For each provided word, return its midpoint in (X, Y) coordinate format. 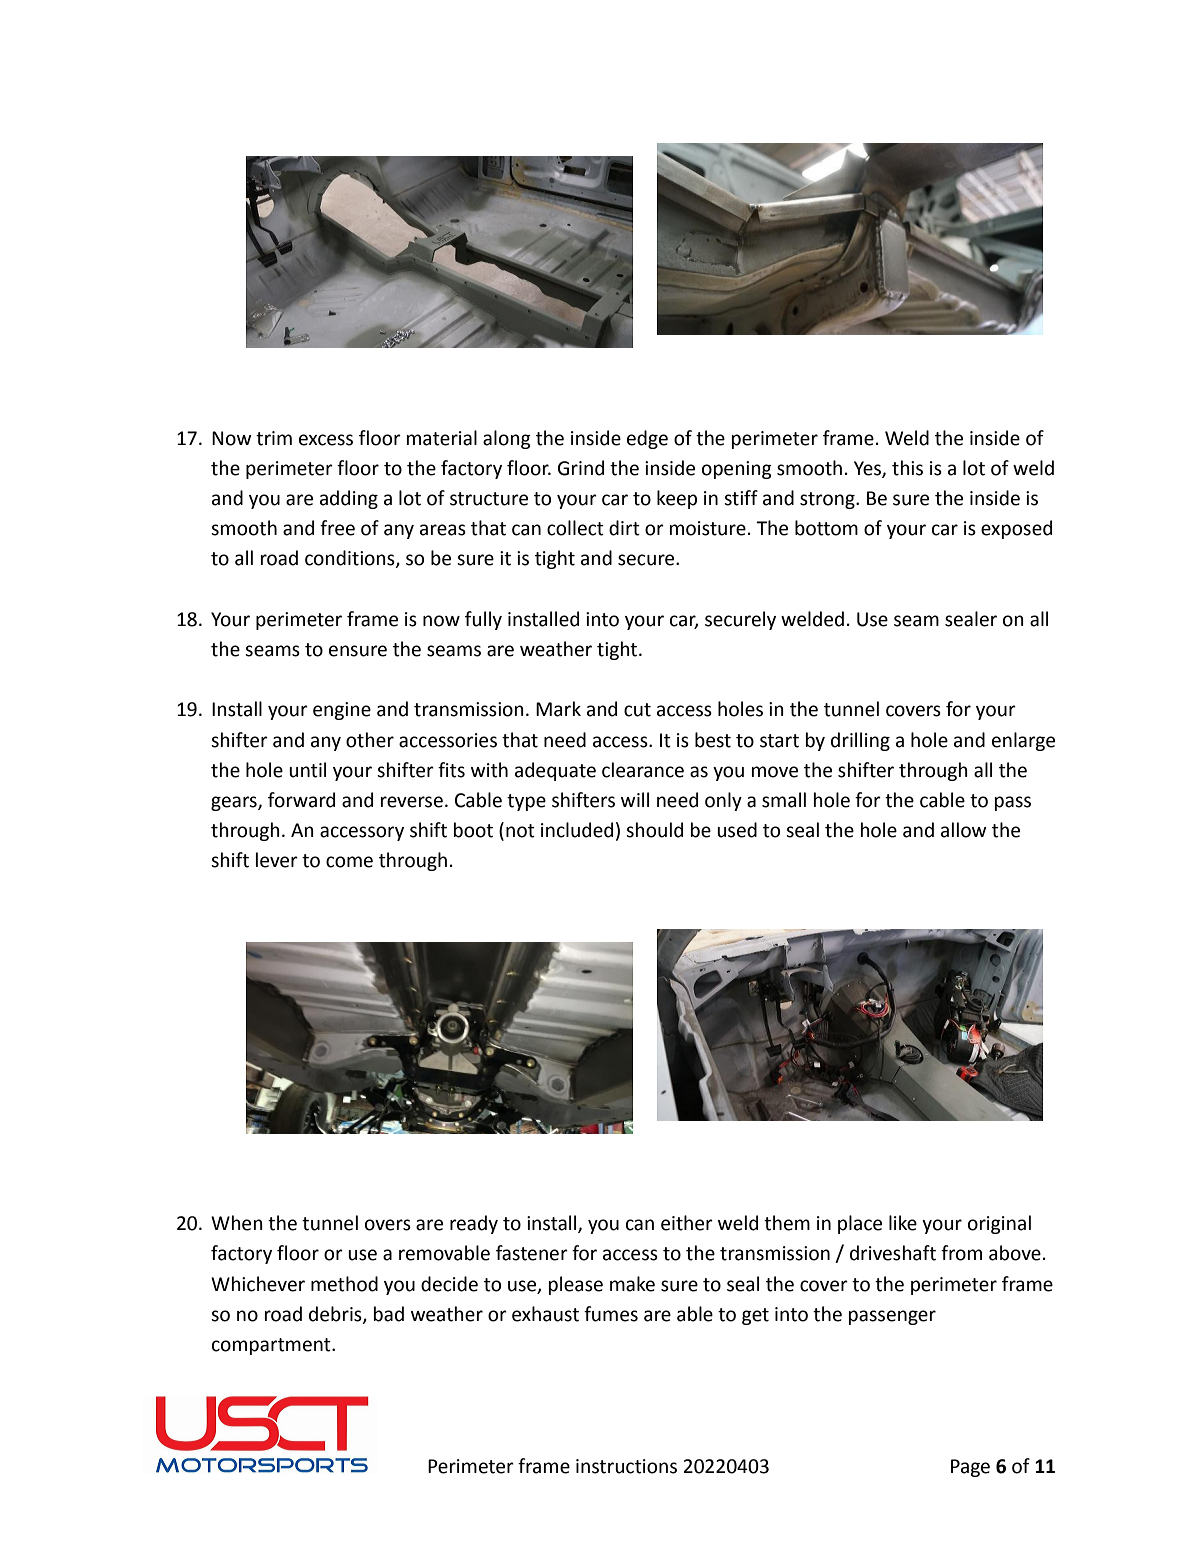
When (237, 1223)
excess (326, 440)
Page (970, 1468)
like (903, 1223)
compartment (272, 1346)
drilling (860, 741)
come (349, 862)
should (654, 830)
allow (964, 830)
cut (637, 710)
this (907, 468)
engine (342, 711)
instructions (626, 1466)
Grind (581, 468)
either (687, 1223)
